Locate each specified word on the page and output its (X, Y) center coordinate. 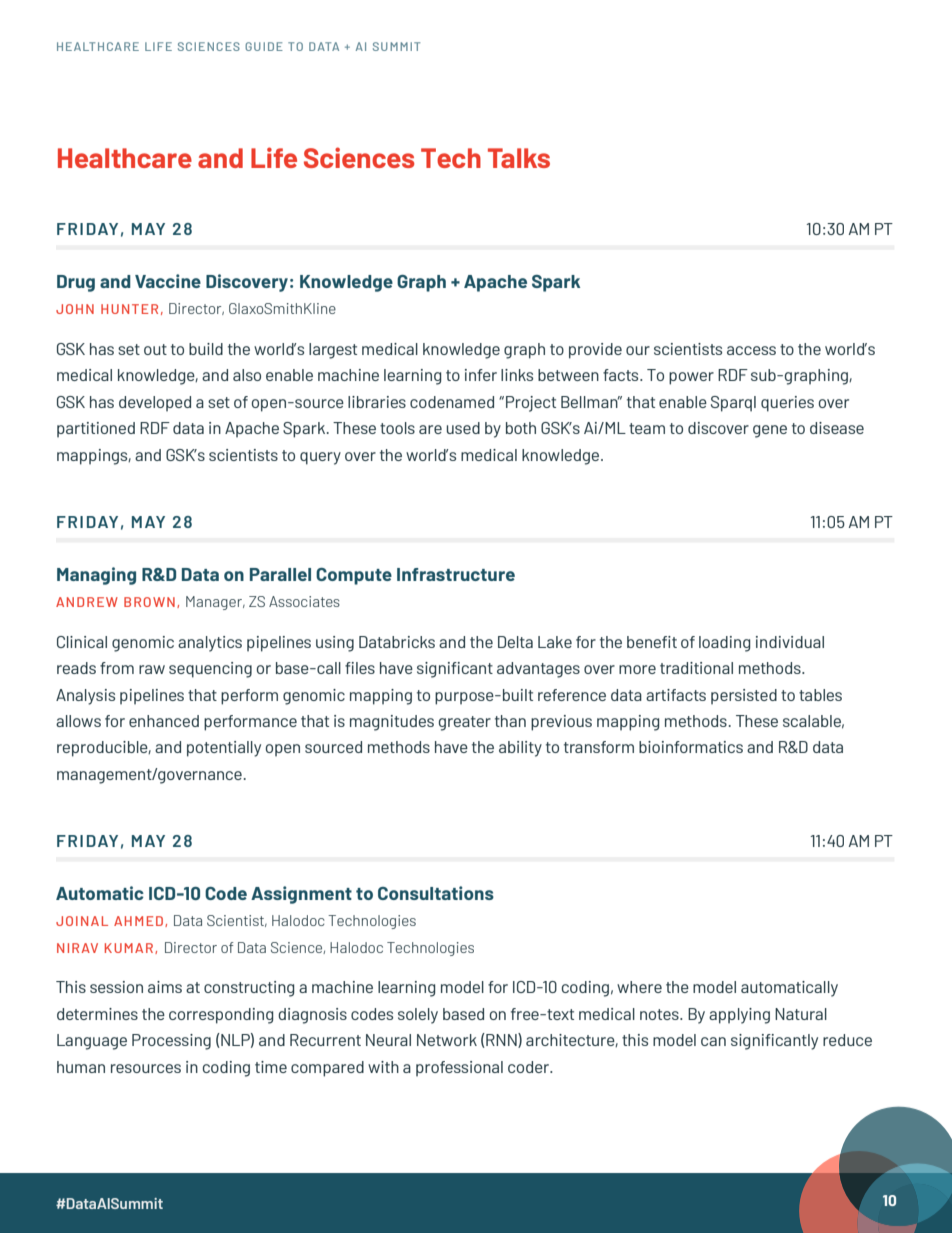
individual (790, 642)
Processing (171, 1042)
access (751, 350)
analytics (210, 644)
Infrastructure (456, 574)
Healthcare (125, 158)
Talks (519, 158)
